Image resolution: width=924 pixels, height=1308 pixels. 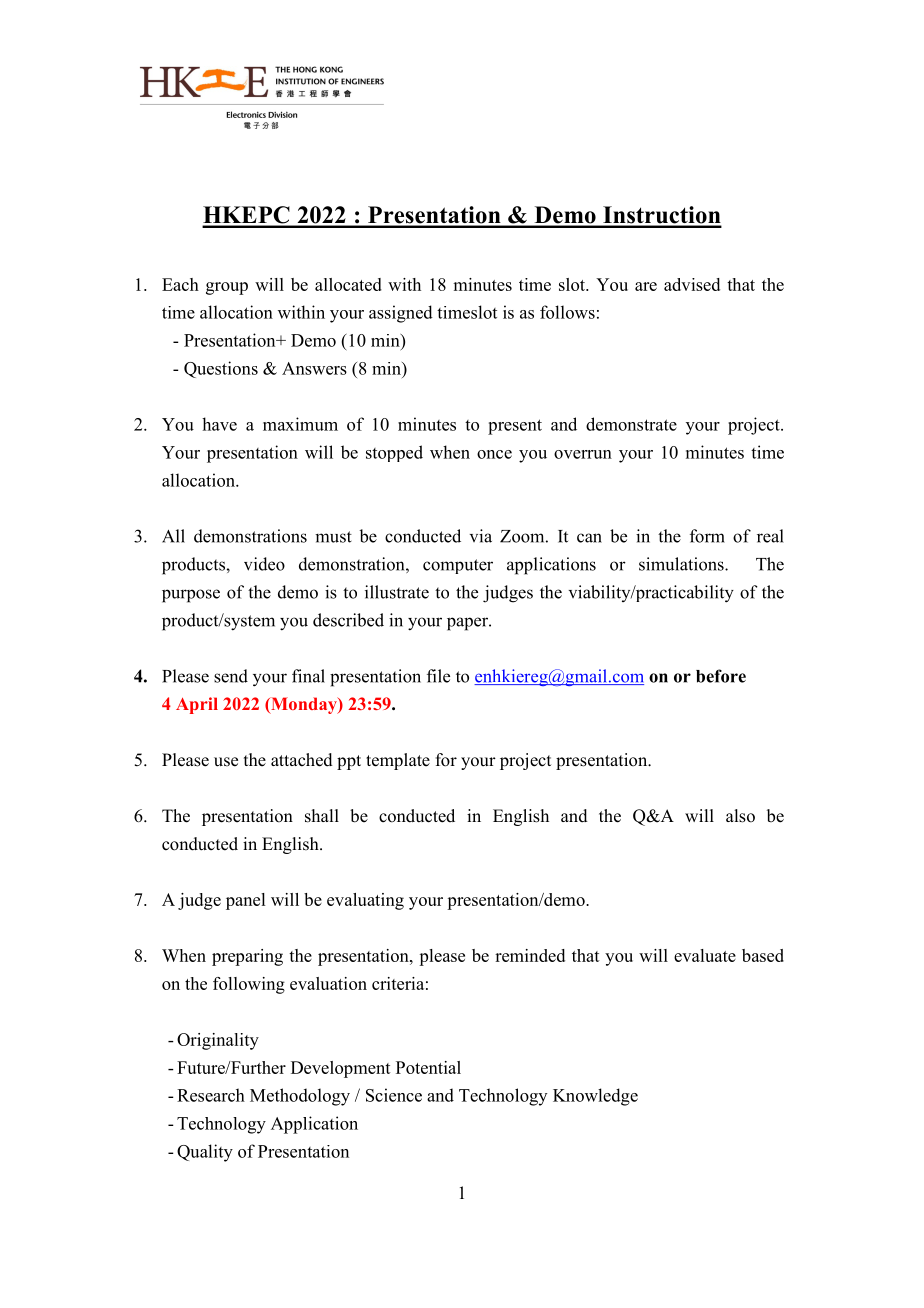 What do you see at coordinates (304, 705) in the screenshot?
I see `Monday` at bounding box center [304, 705].
